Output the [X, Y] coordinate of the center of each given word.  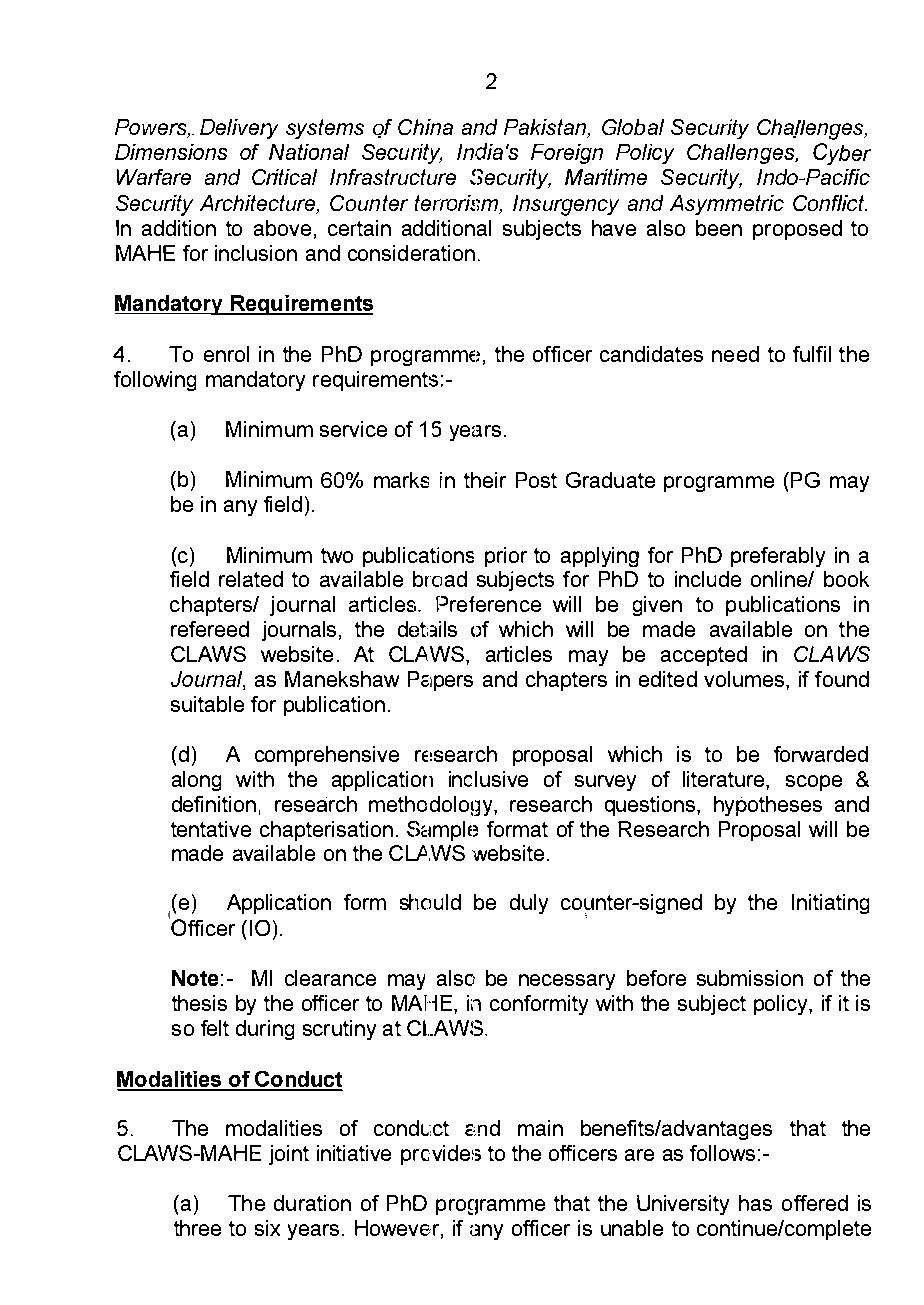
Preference [488, 604]
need [735, 354]
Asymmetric [727, 205]
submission [750, 978]
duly [529, 904]
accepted [704, 656]
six [267, 1228]
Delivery [239, 129]
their [485, 480]
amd [482, 1128]
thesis [199, 1003]
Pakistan [546, 128]
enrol [226, 354]
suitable [207, 704]
